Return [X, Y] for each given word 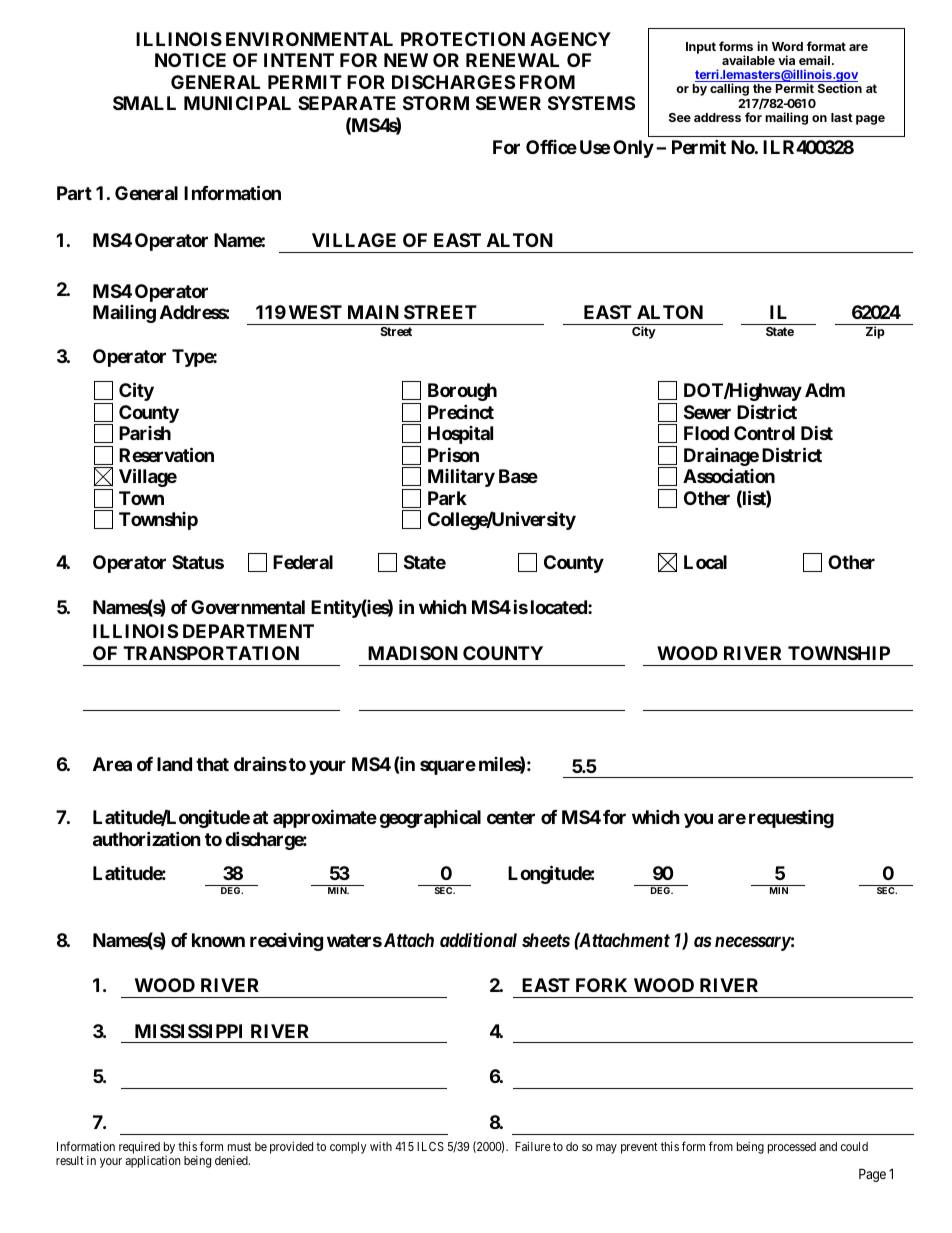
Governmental [248, 607]
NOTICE [190, 60]
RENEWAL [512, 60]
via [786, 60]
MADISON [413, 653]
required [139, 1149]
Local [705, 562]
